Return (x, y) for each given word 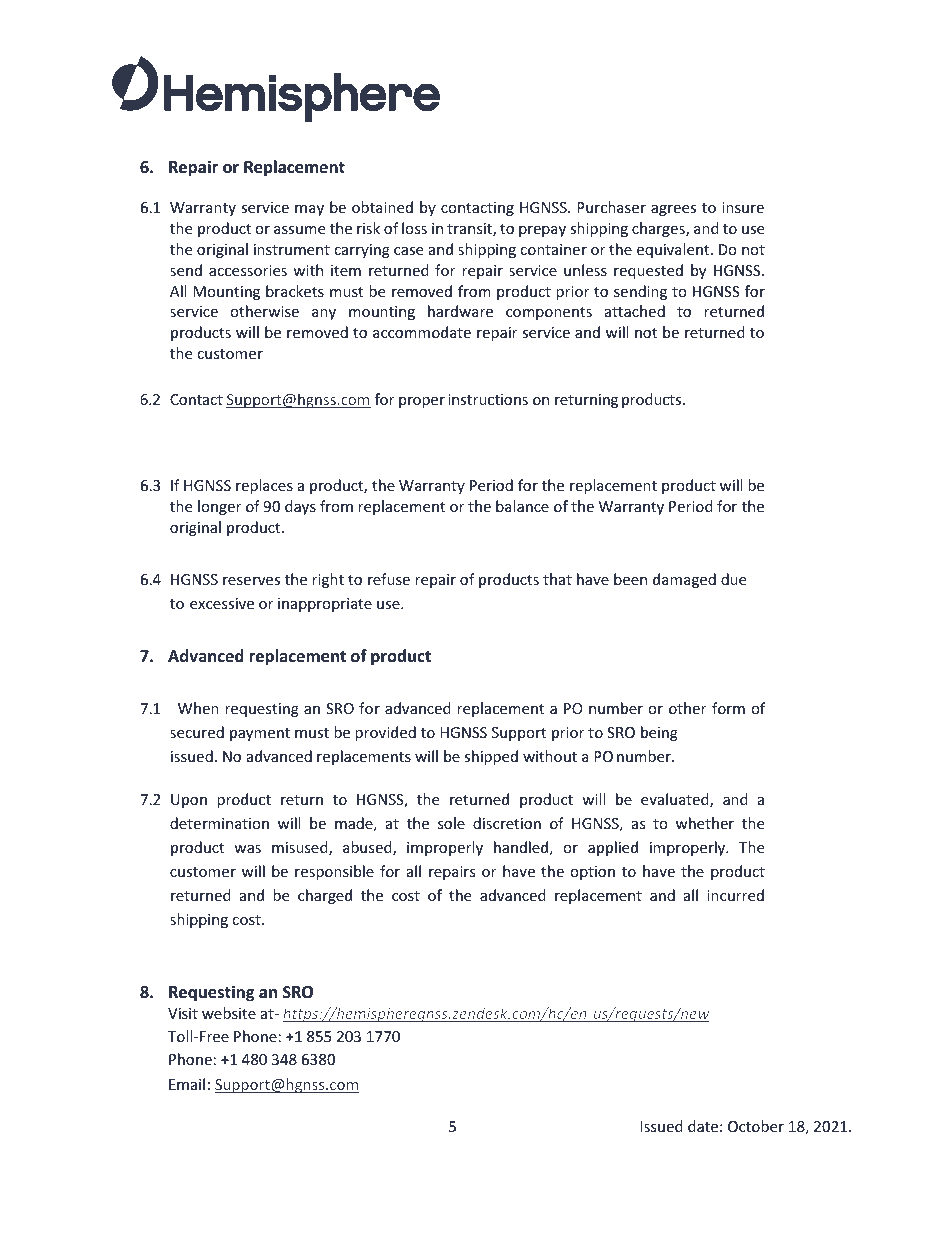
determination (219, 823)
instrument (292, 249)
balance (522, 506)
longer (219, 507)
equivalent (674, 250)
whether (705, 823)
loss (414, 228)
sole (451, 823)
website (229, 1013)
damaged (684, 580)
